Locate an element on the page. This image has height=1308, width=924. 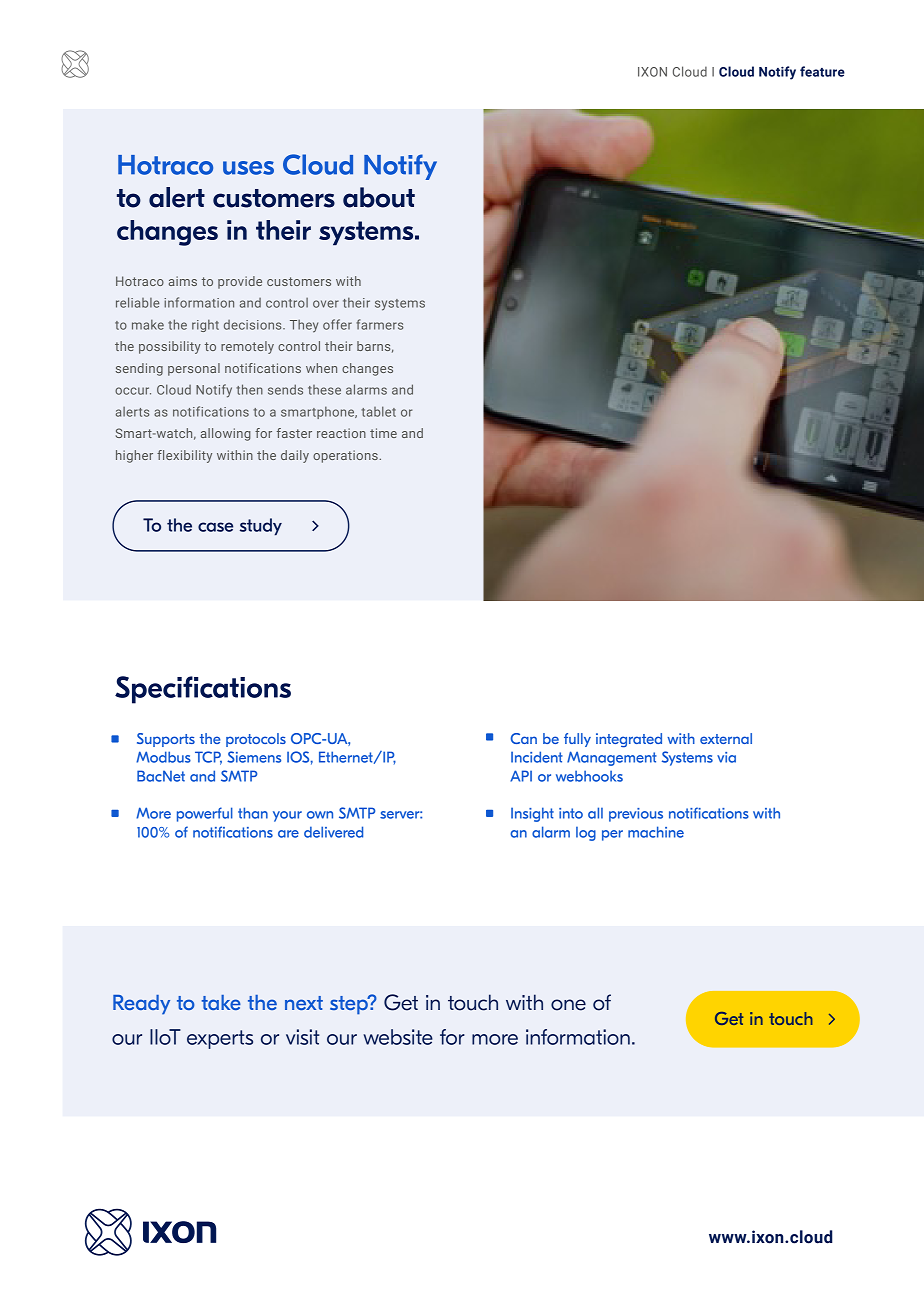
machine is located at coordinates (656, 832).
